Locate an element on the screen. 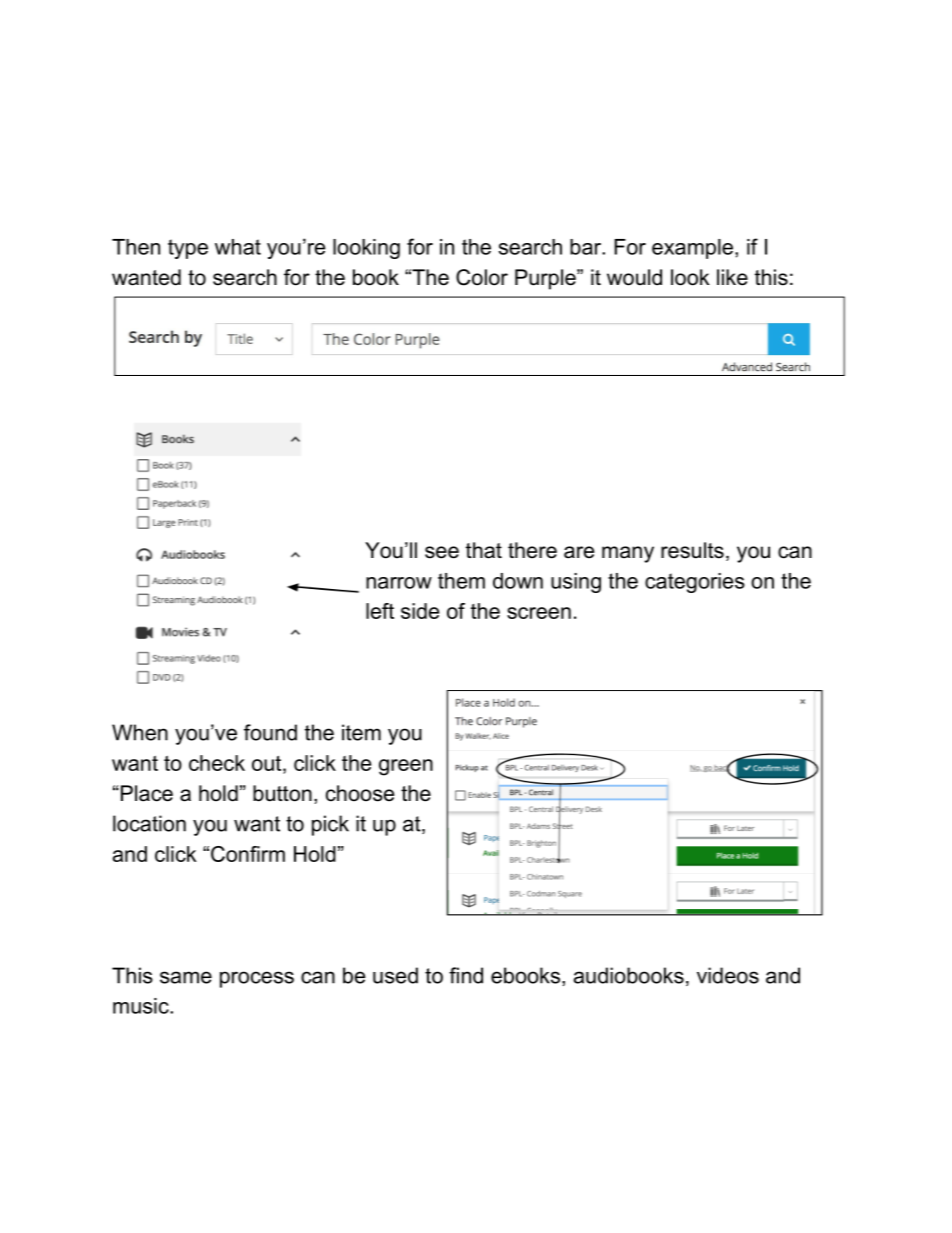  found is located at coordinates (270, 732).
